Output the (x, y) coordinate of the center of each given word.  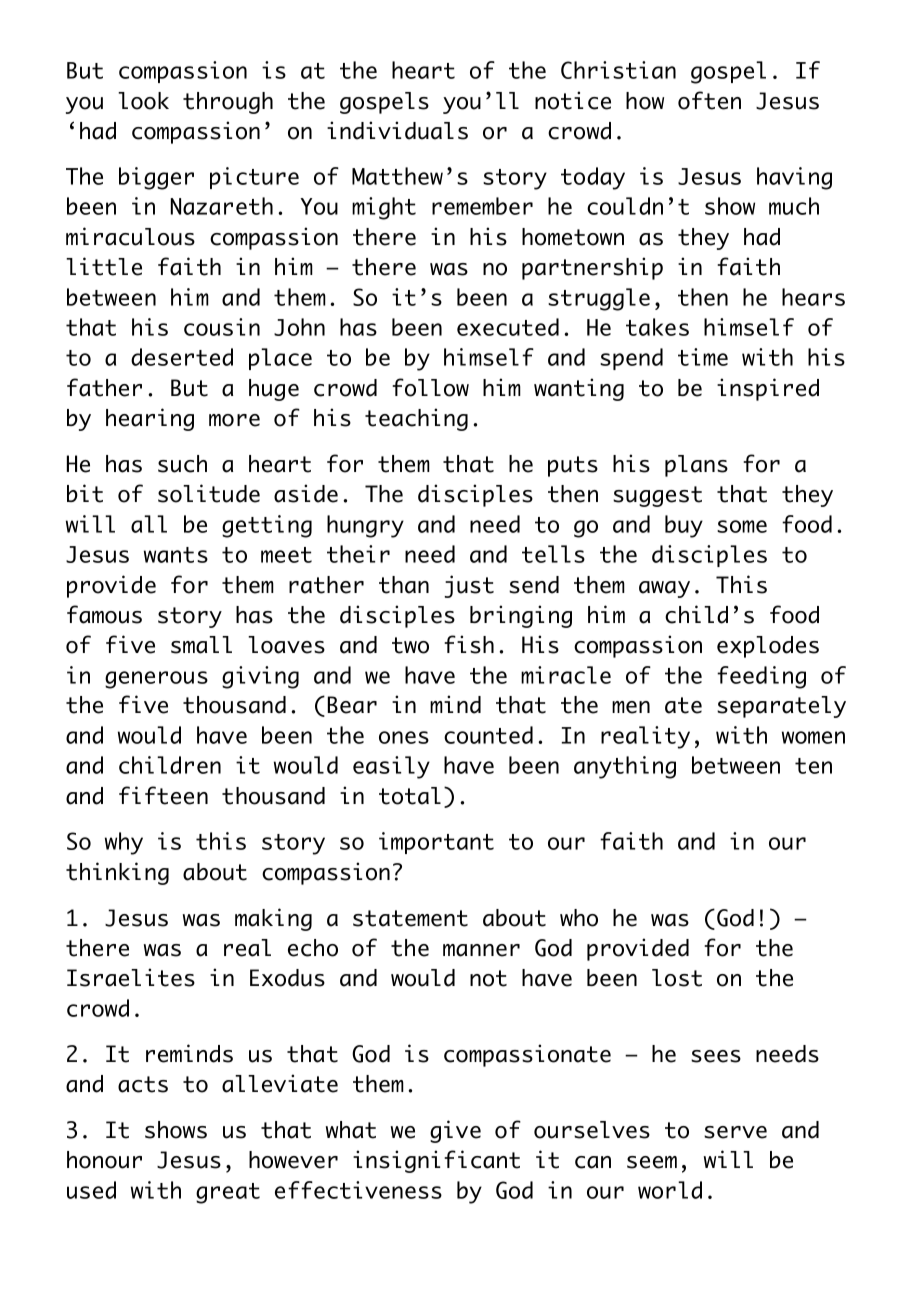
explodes (768, 647)
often (709, 100)
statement (410, 918)
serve (735, 1132)
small (201, 645)
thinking (117, 873)
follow (430, 387)
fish (469, 644)
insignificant (436, 1161)
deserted (182, 357)
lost (677, 978)
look (143, 101)
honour (104, 1160)
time (703, 357)
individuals (397, 130)
